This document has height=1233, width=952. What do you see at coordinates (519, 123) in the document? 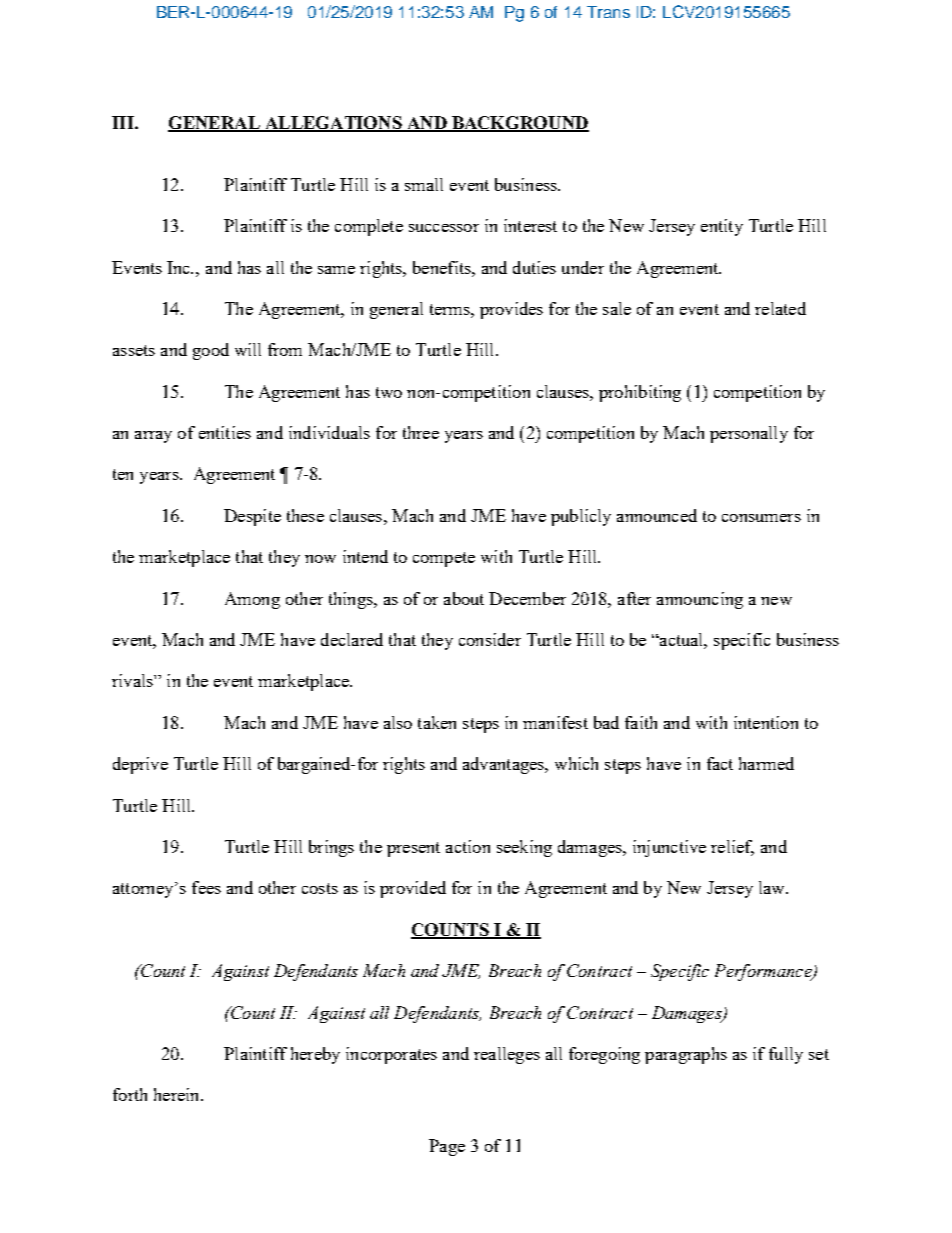
I see `BACKGROUND` at bounding box center [519, 123].
